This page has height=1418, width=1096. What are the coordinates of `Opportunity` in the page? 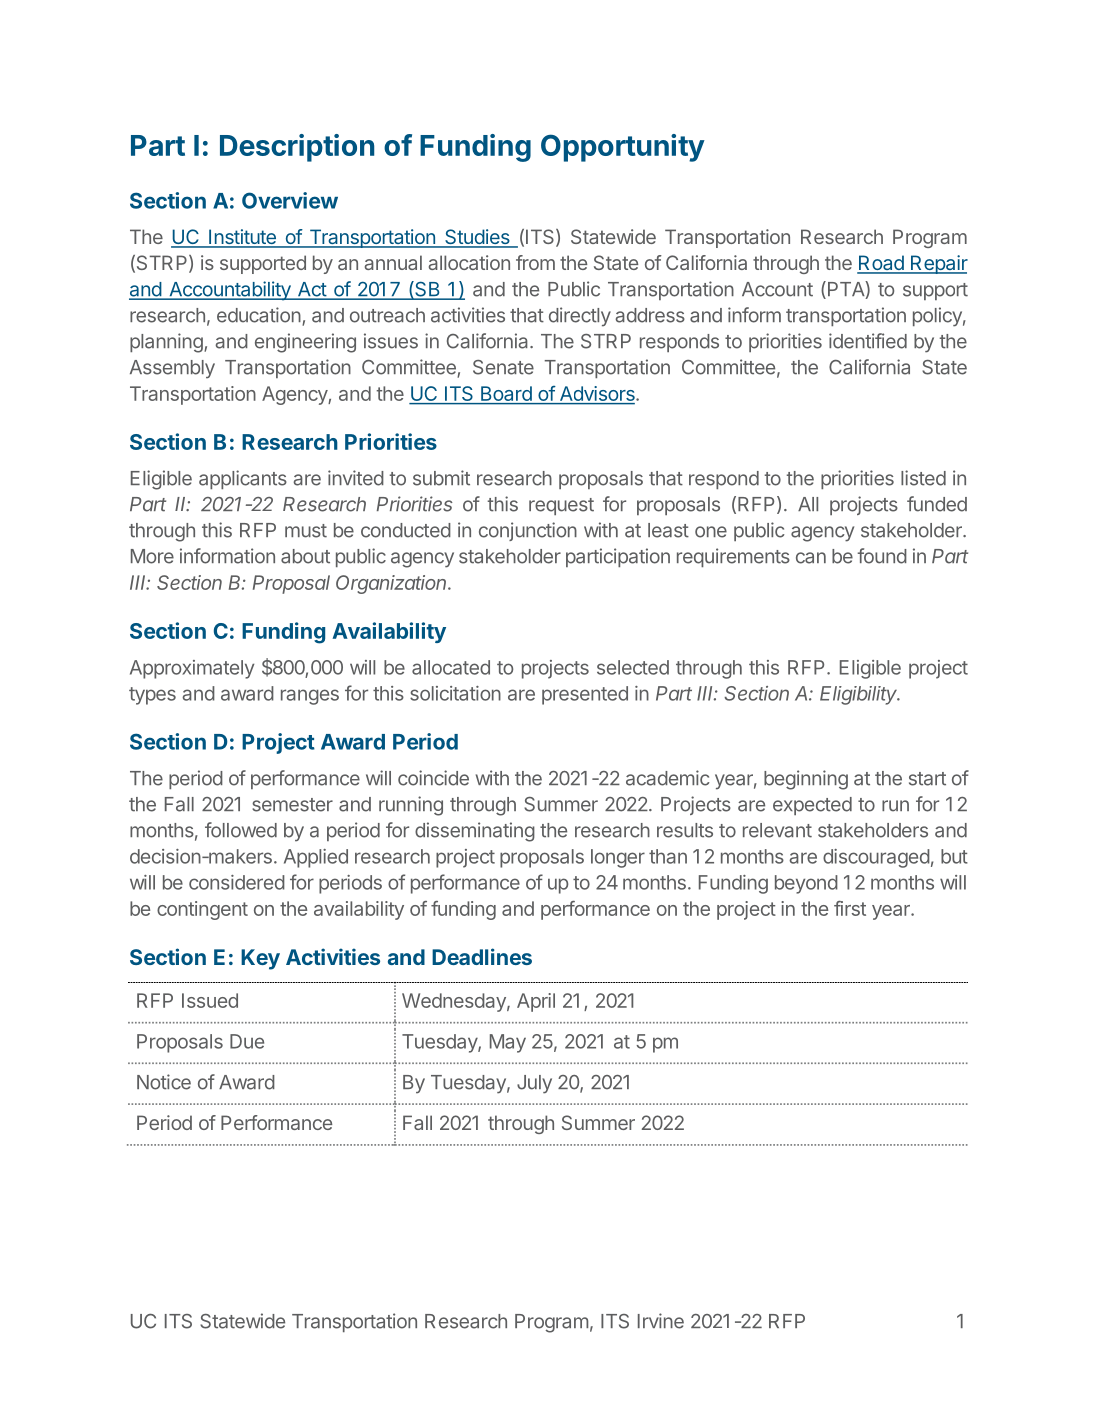 It's located at (623, 148).
